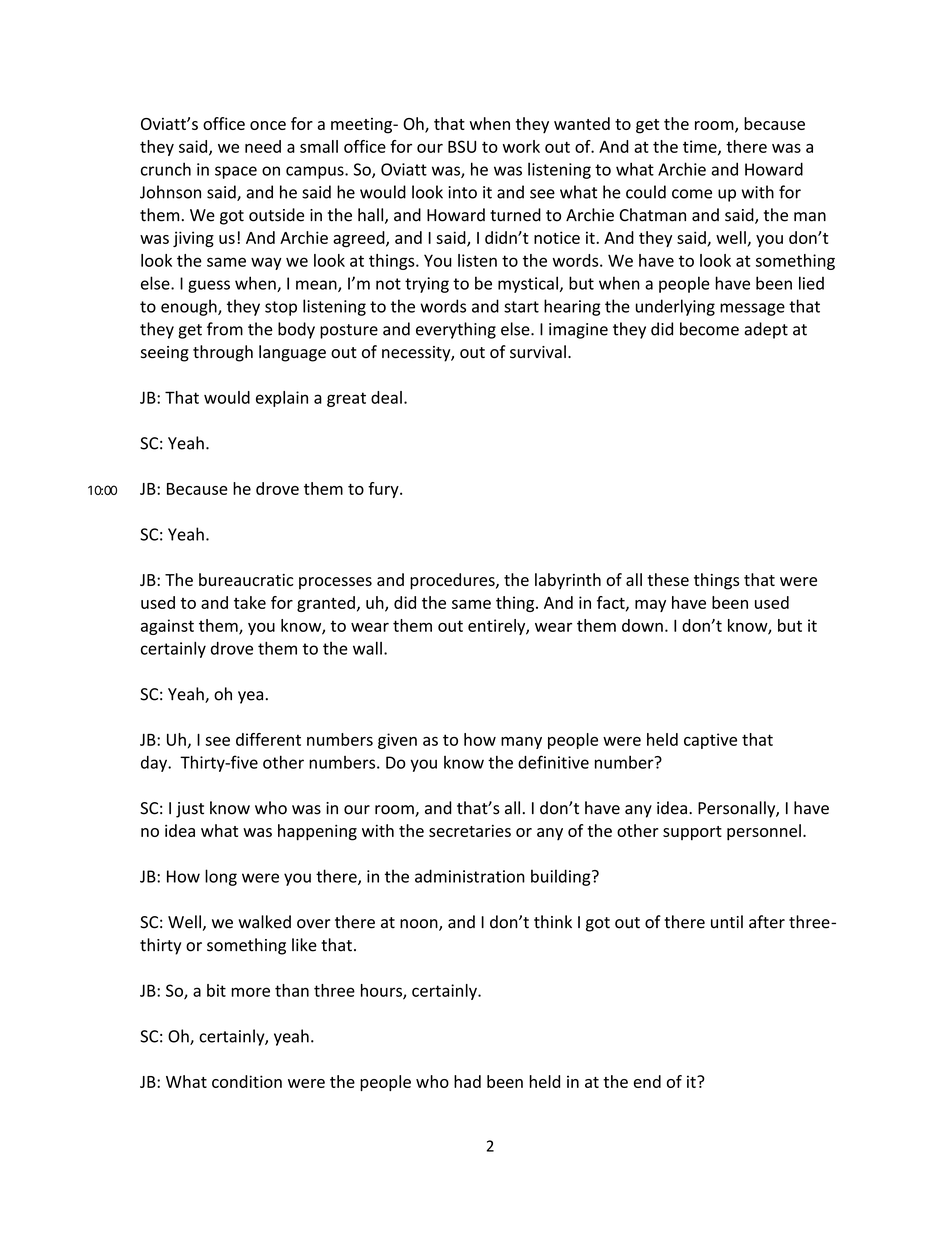  What do you see at coordinates (268, 739) in the screenshot?
I see `different` at bounding box center [268, 739].
